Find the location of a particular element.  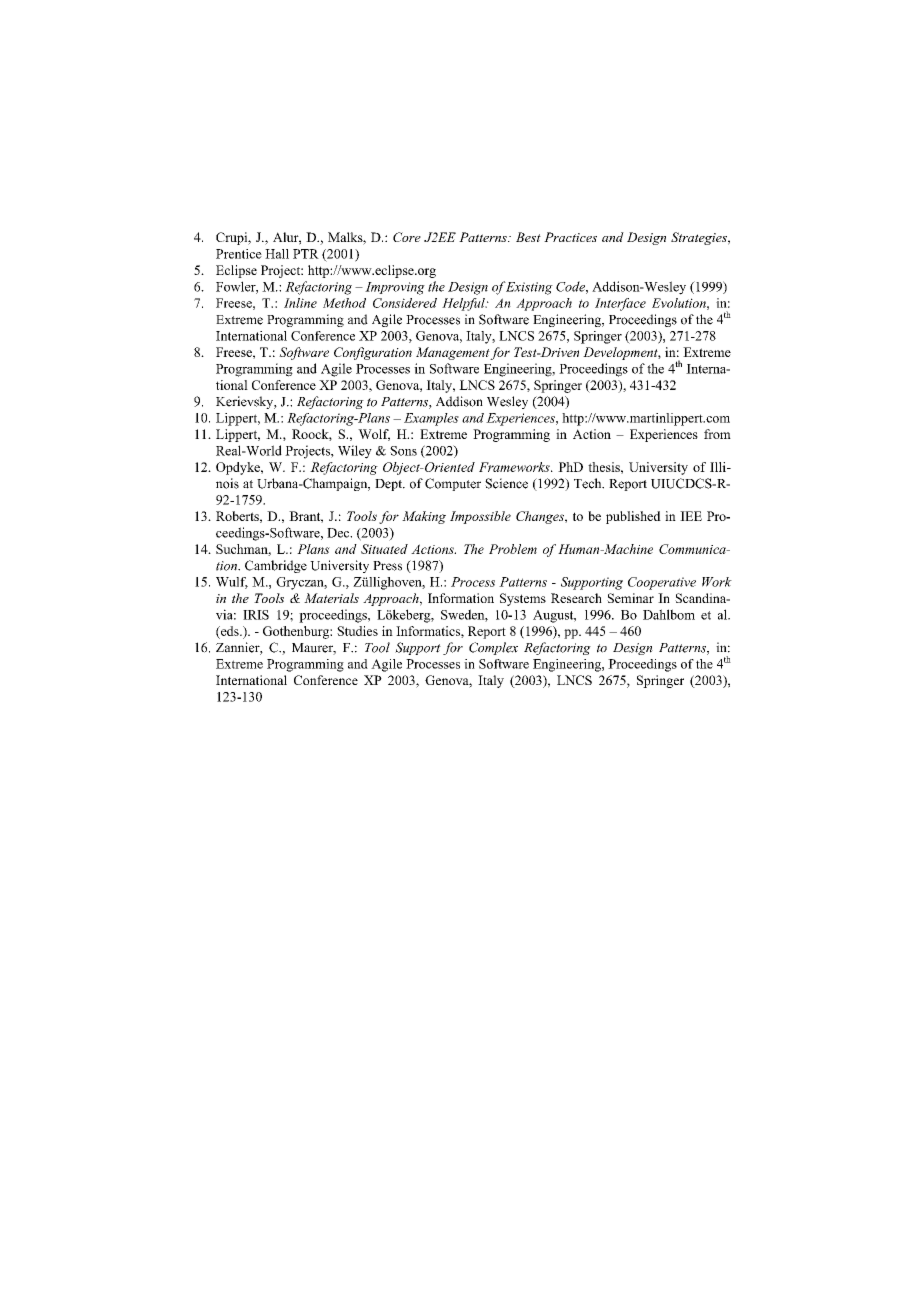

Practices is located at coordinates (570, 237).
